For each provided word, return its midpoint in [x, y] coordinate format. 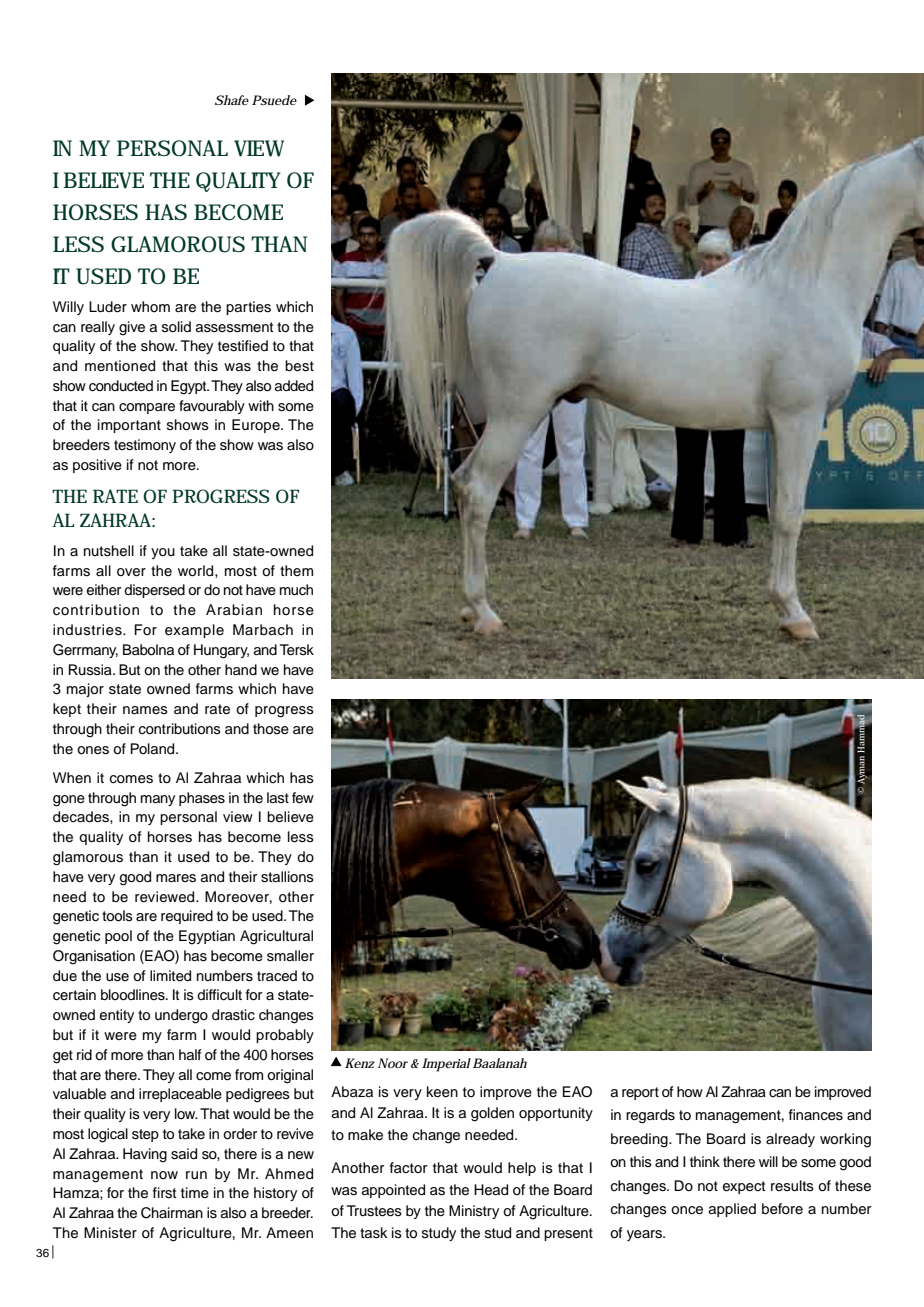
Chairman [172, 1213]
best [299, 366]
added [294, 386]
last [278, 797]
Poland [154, 749]
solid [176, 326]
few [303, 798]
